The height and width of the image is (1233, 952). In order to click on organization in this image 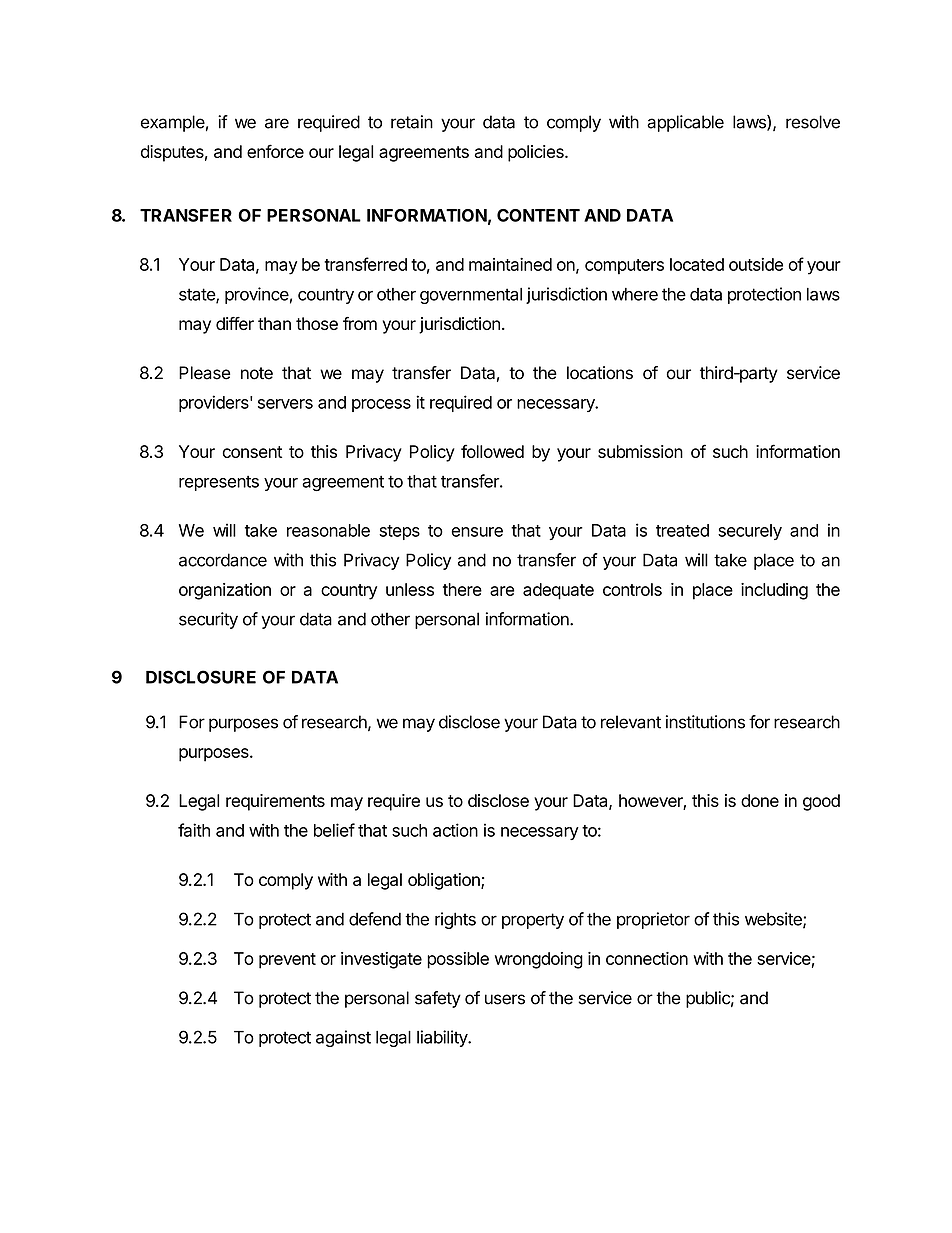, I will do `click(225, 591)`.
